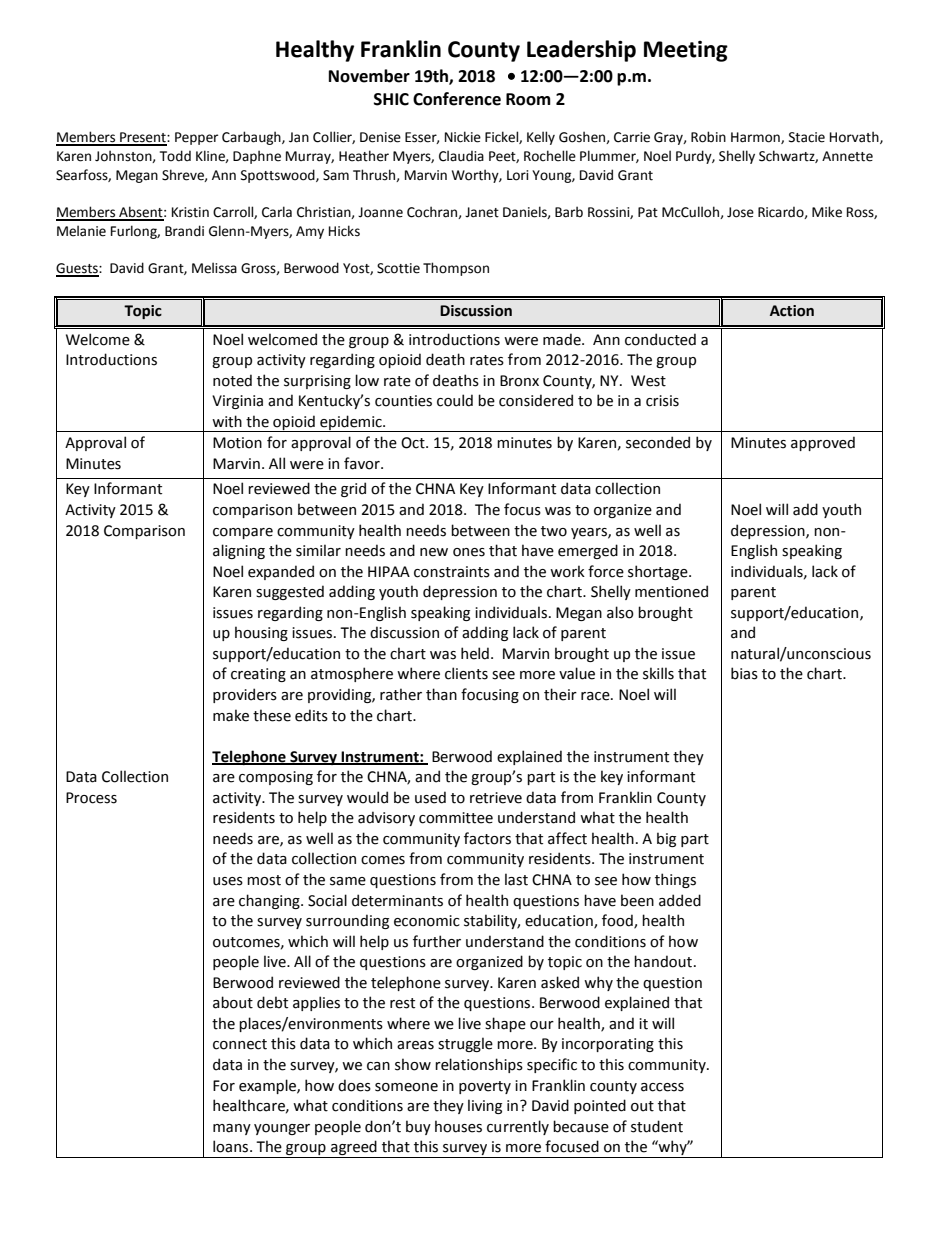  What do you see at coordinates (671, 591) in the document?
I see `mentioned` at bounding box center [671, 591].
